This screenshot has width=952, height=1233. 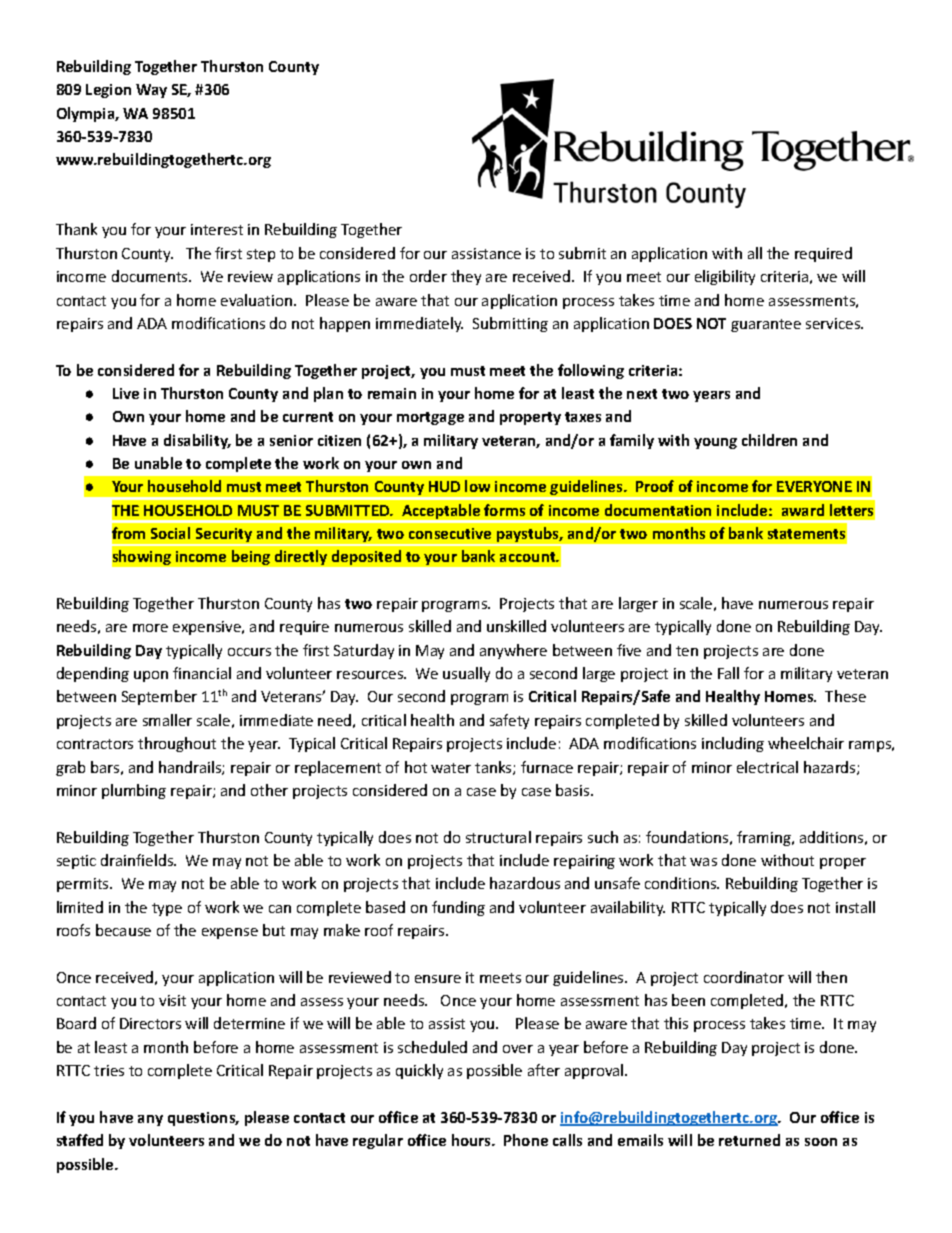 I want to click on anywhere, so click(x=513, y=651).
